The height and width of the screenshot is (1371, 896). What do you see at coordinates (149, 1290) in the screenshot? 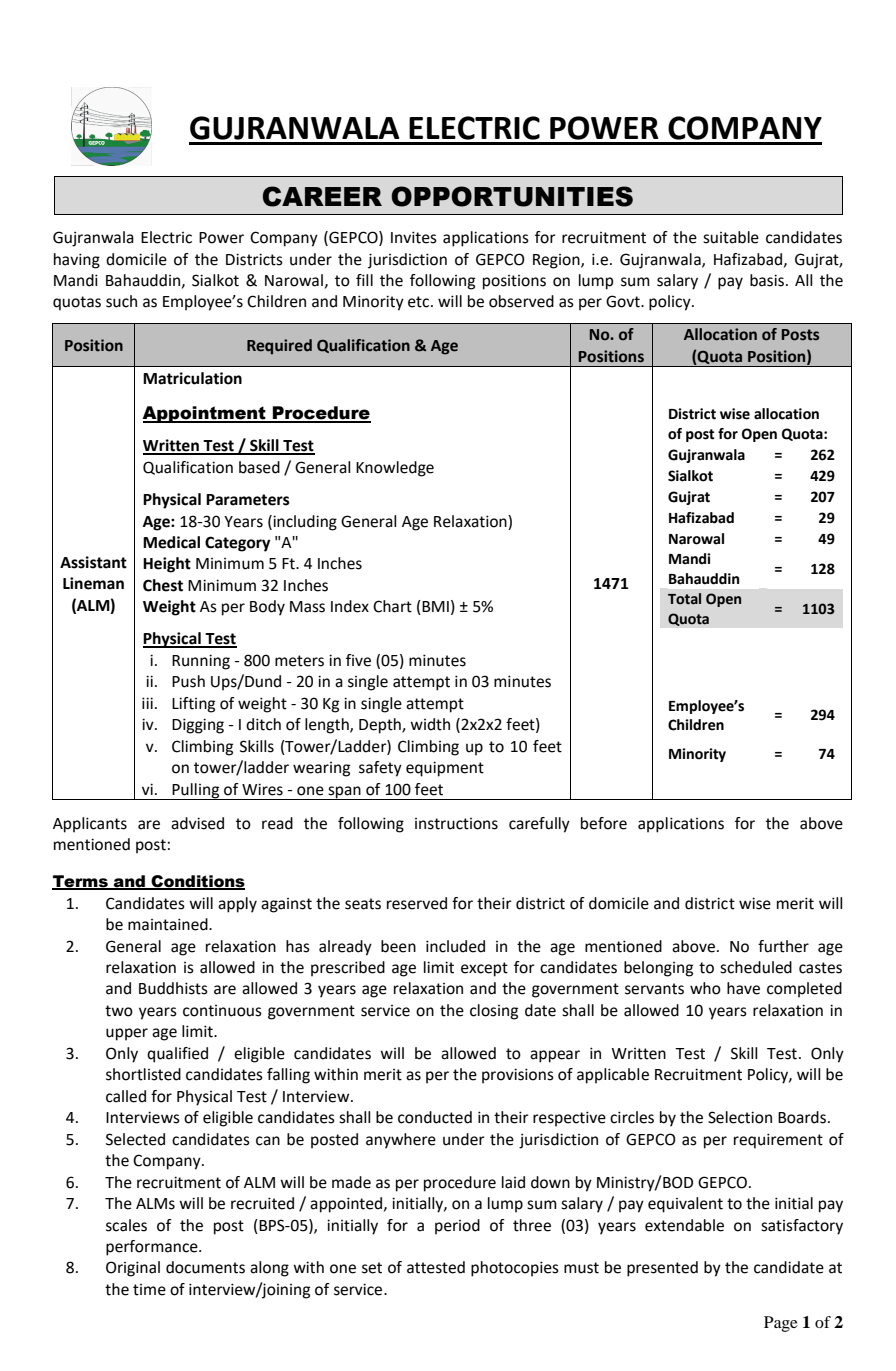
I see `time` at bounding box center [149, 1290].
